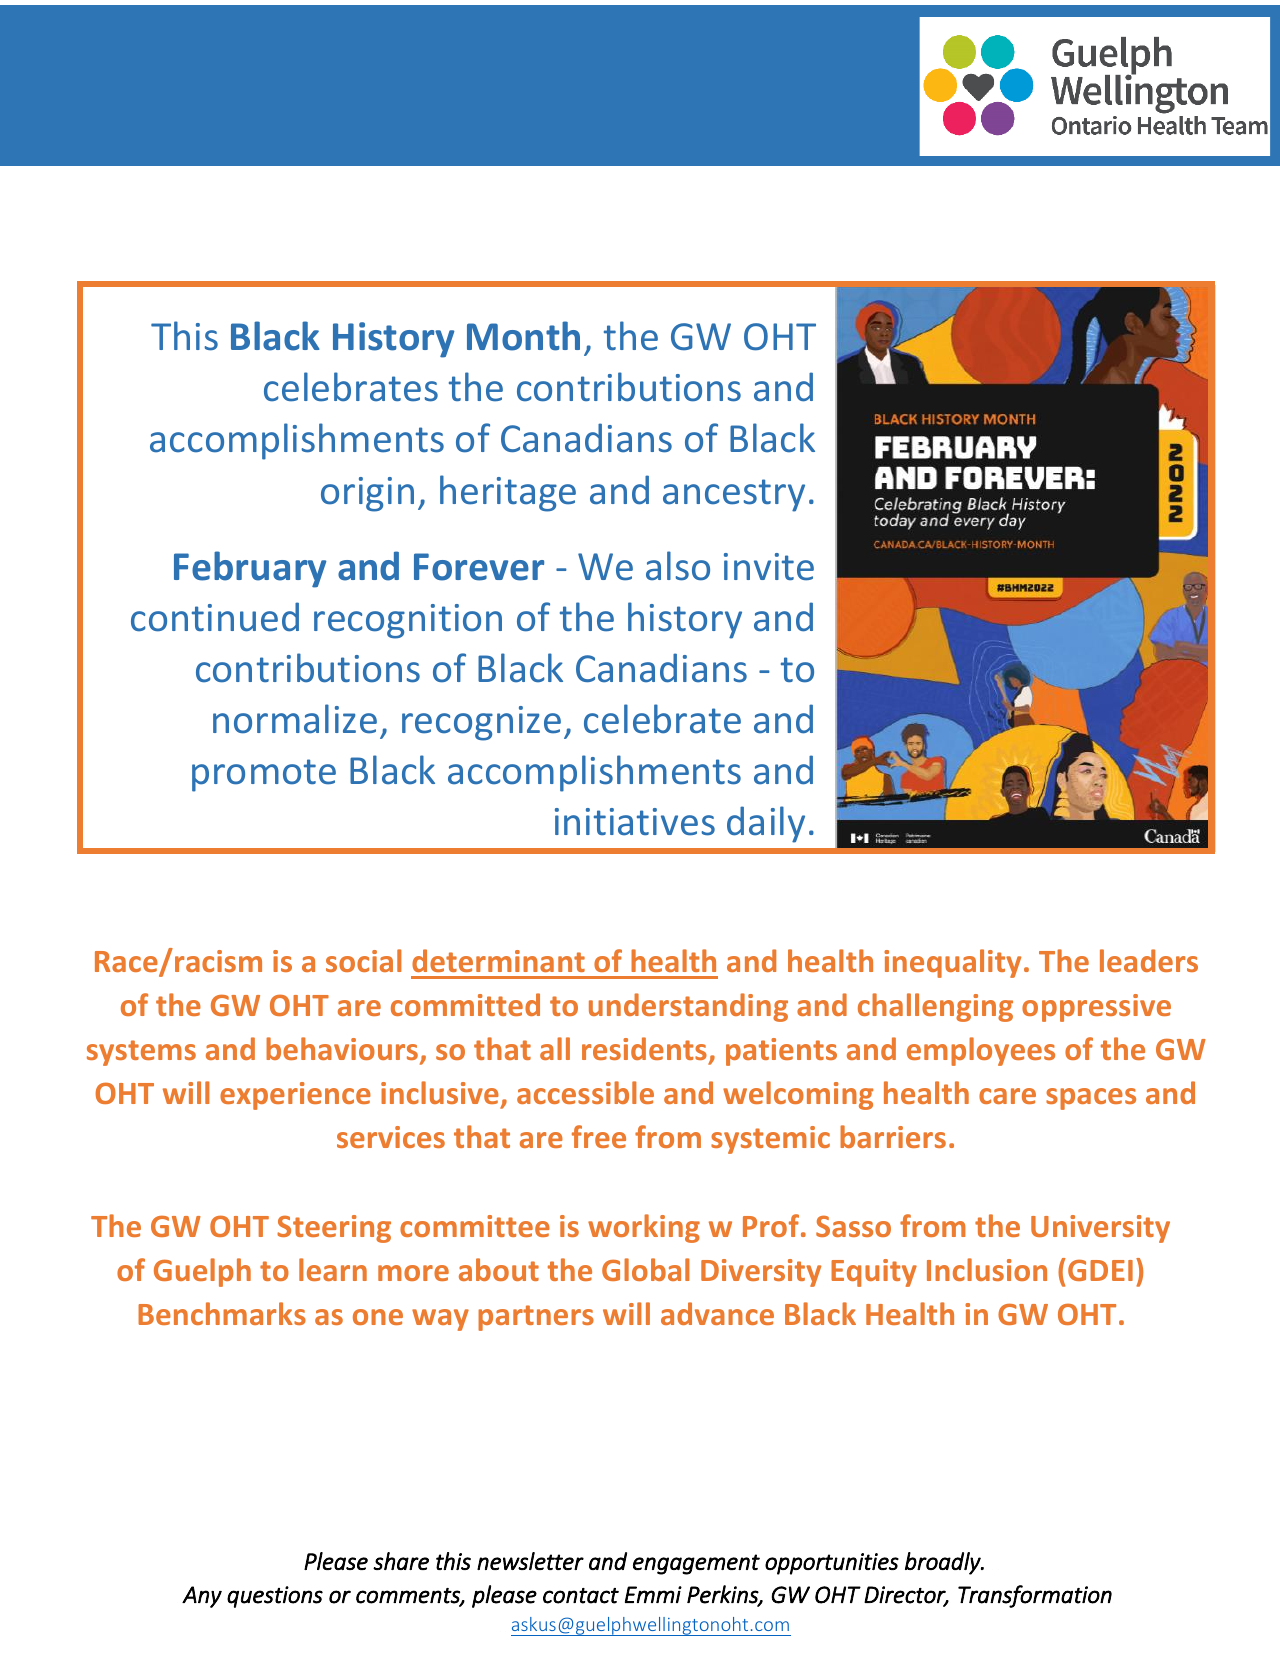 This screenshot has height=1656, width=1280. I want to click on inequality, so click(952, 963).
